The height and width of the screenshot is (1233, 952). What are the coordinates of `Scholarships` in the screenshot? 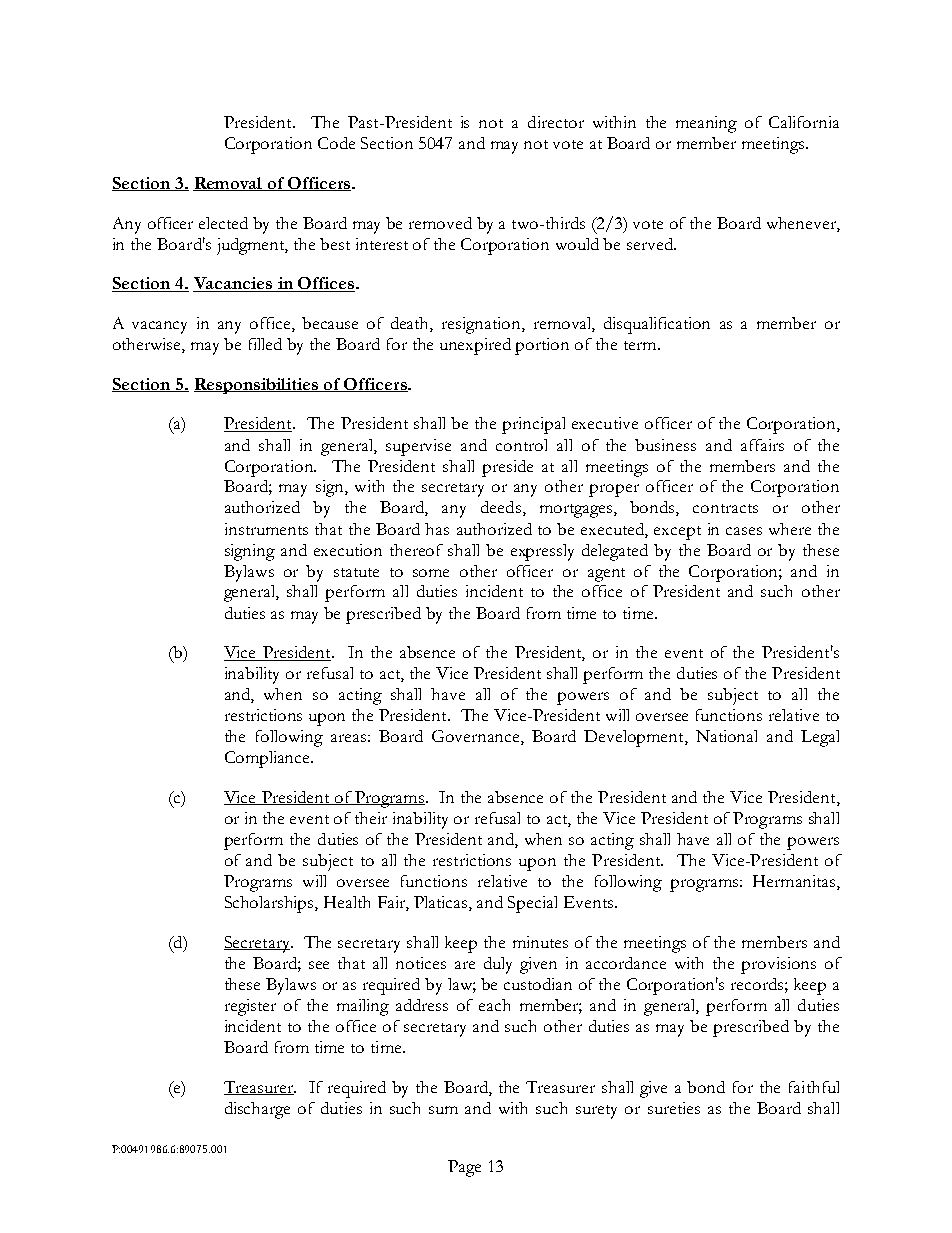 It's located at (270, 904).
